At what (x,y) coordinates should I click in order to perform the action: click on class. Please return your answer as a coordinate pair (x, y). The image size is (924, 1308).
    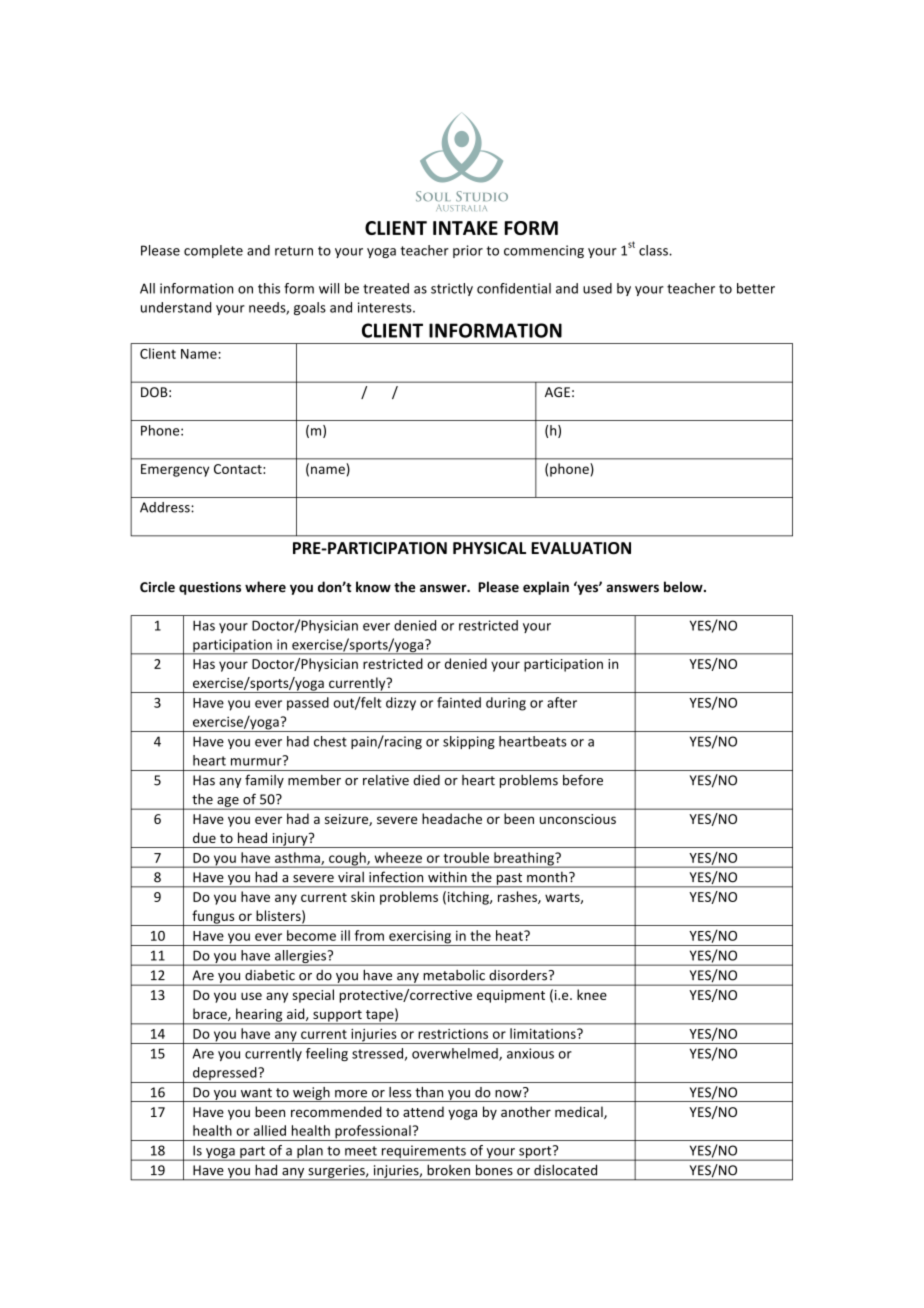
    Looking at the image, I should click on (654, 250).
